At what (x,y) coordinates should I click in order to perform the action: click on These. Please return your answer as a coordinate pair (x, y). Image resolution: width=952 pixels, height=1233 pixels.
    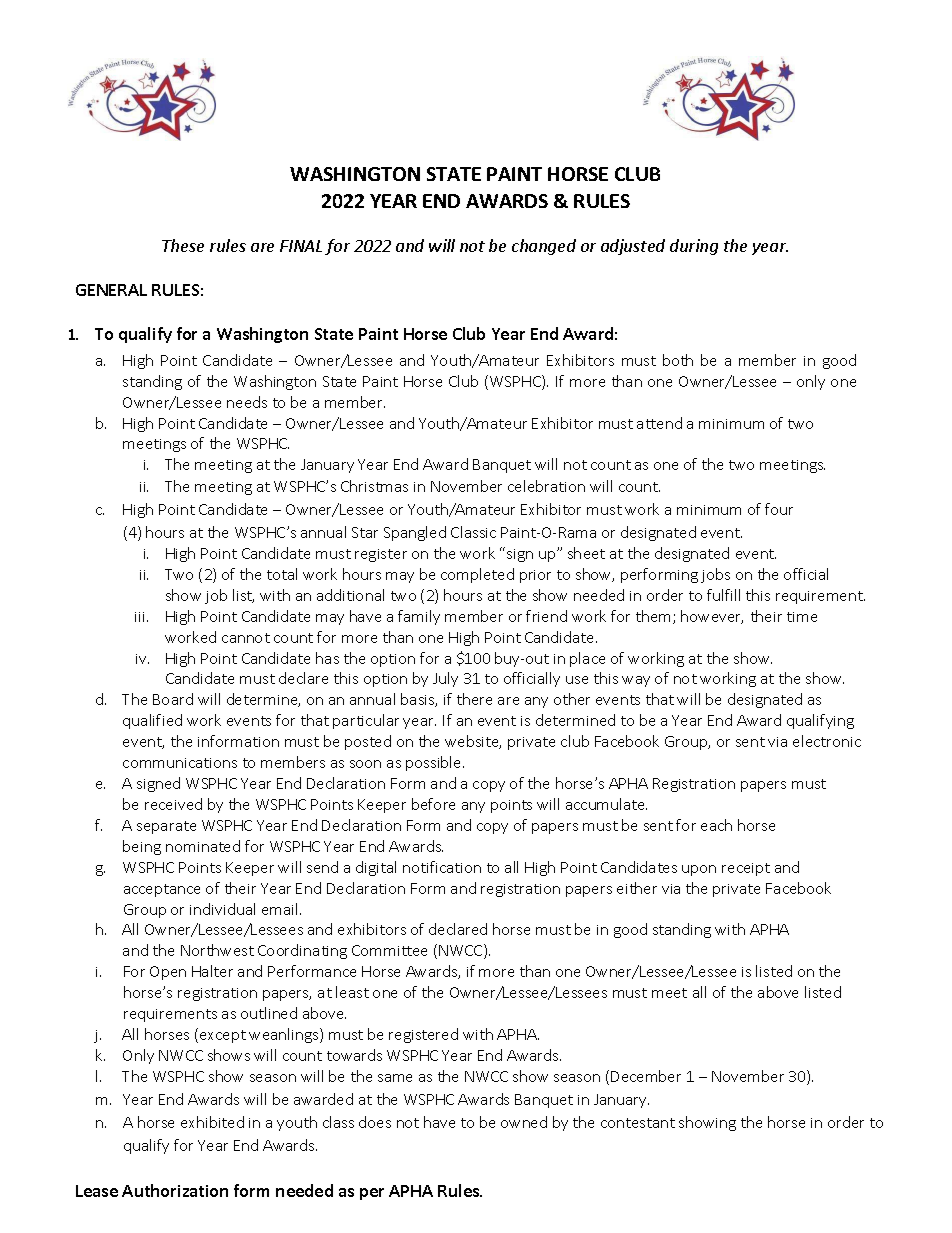
    Looking at the image, I should click on (183, 245).
